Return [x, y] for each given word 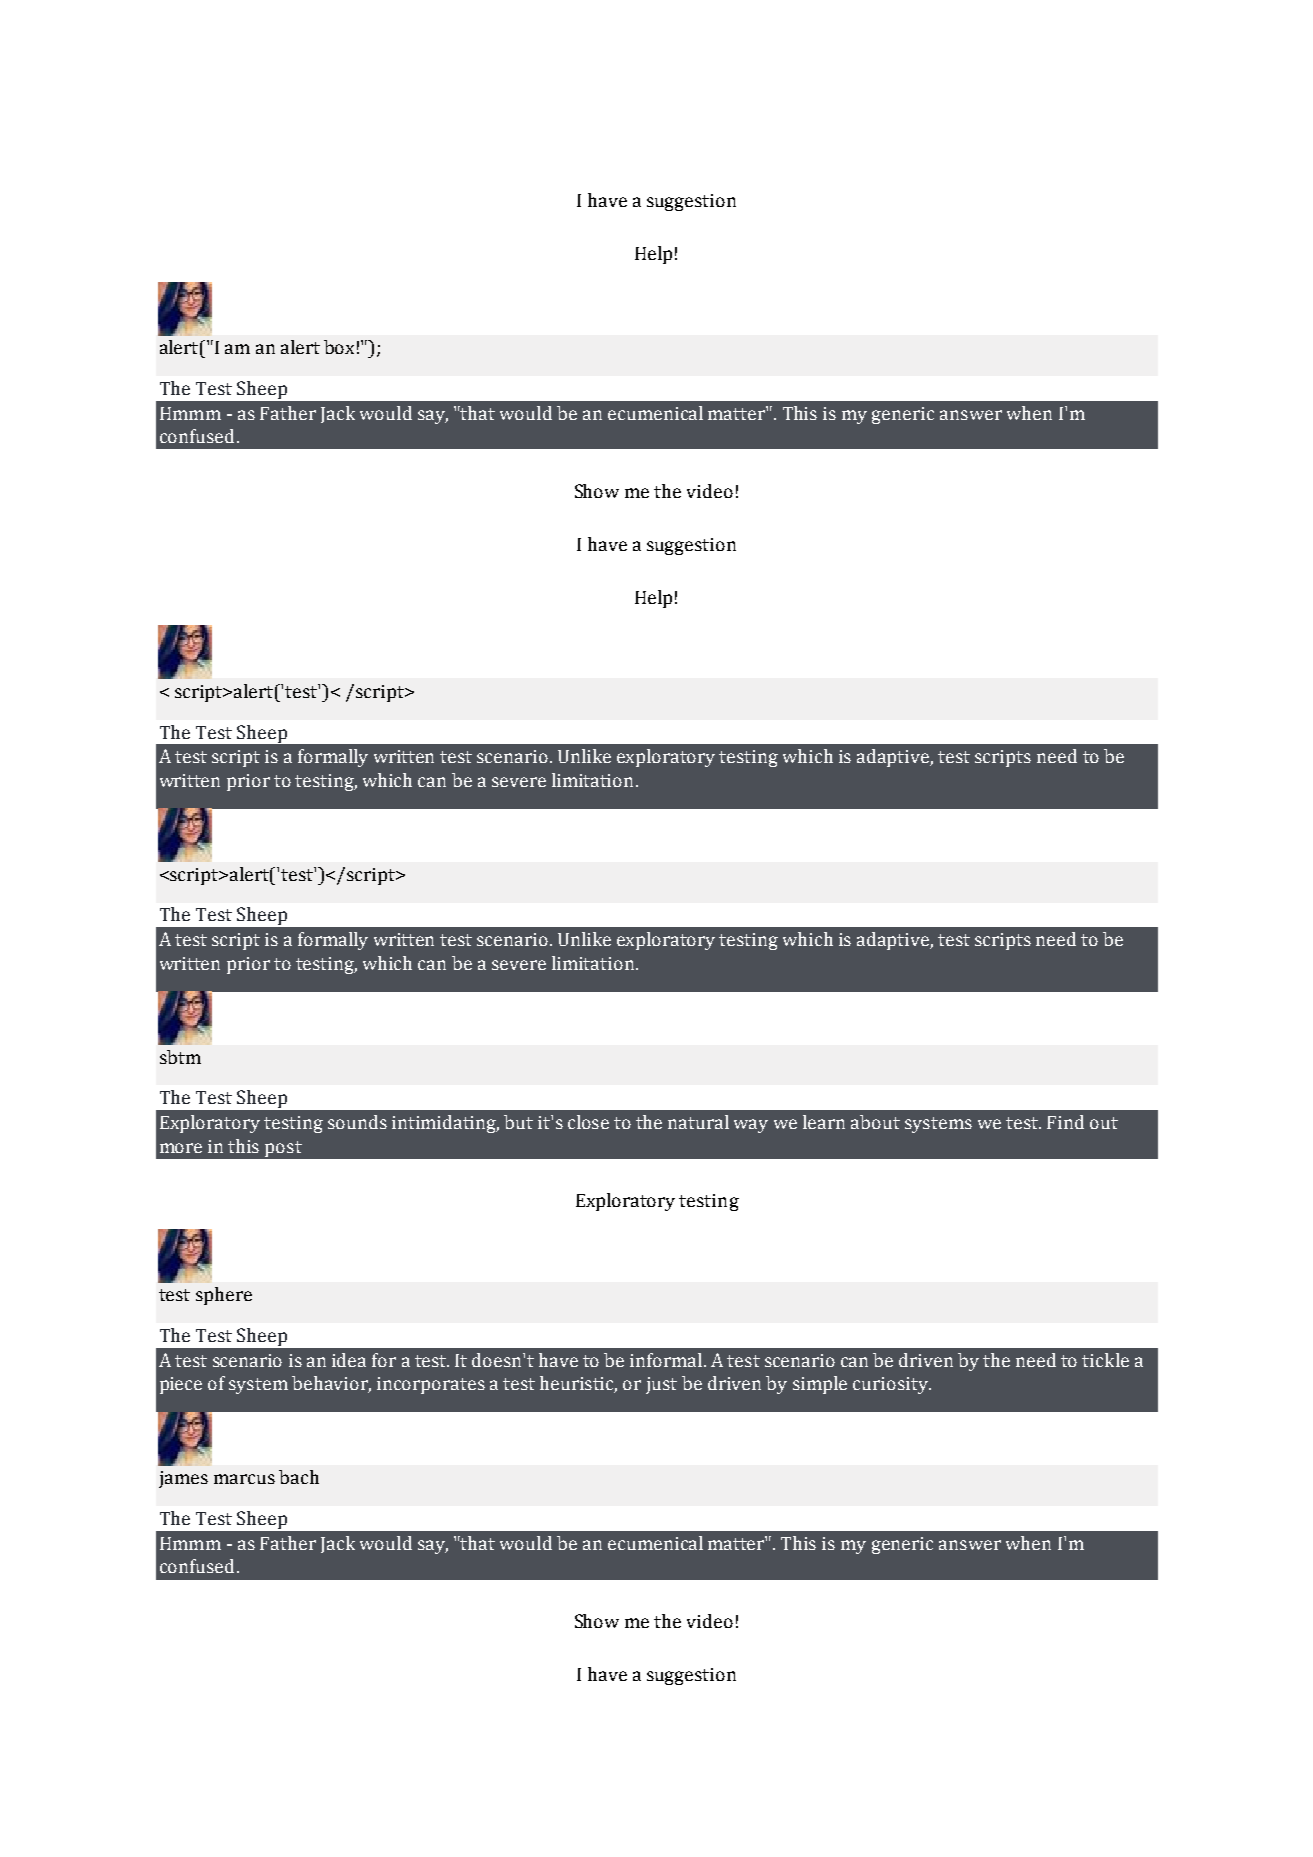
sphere [224, 1296]
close [588, 1122]
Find [1065, 1122]
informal [667, 1360]
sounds [357, 1122]
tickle [1105, 1360]
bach [299, 1477]
